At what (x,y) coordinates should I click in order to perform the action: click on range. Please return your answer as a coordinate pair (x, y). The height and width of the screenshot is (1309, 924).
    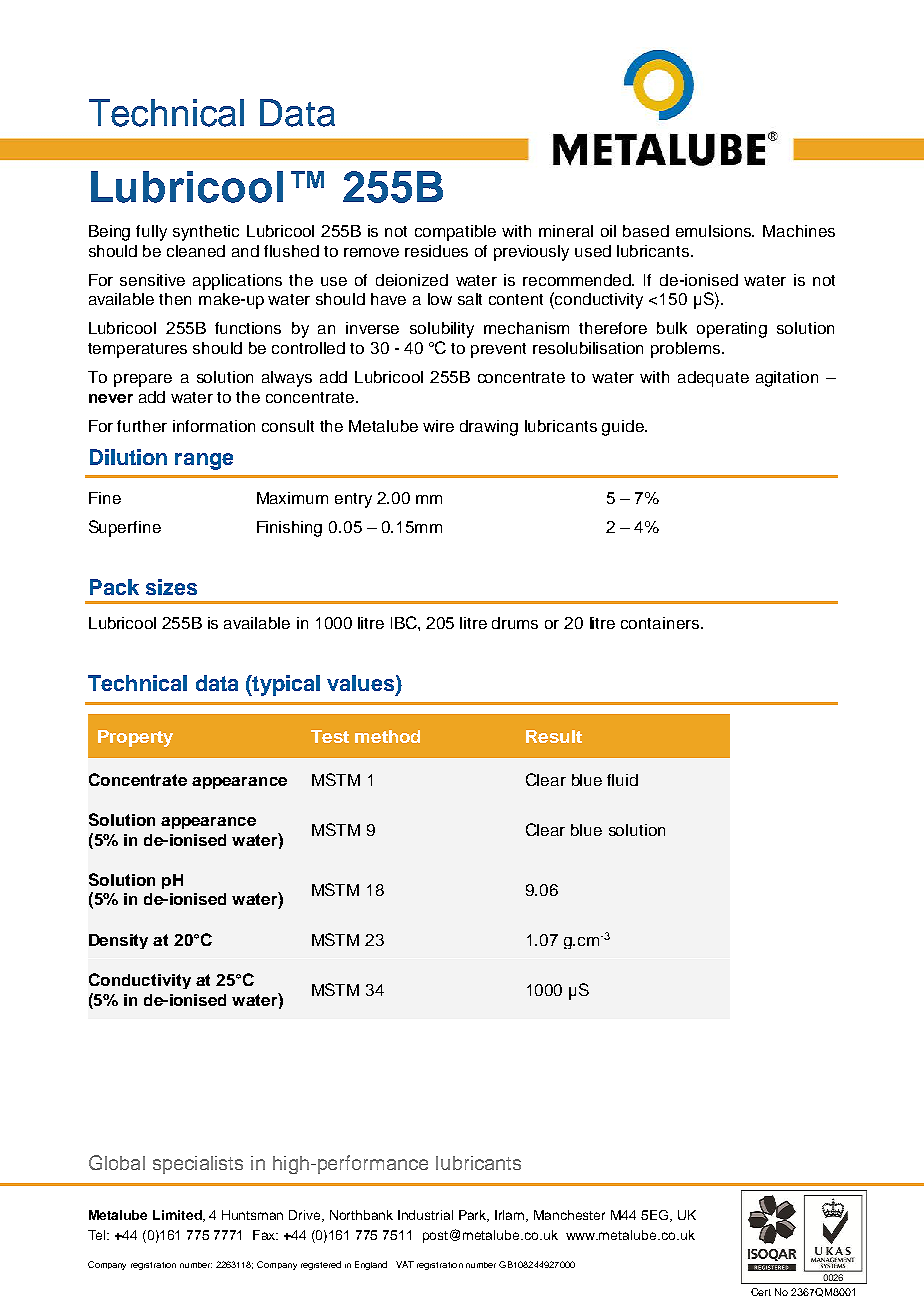
    Looking at the image, I should click on (204, 461).
